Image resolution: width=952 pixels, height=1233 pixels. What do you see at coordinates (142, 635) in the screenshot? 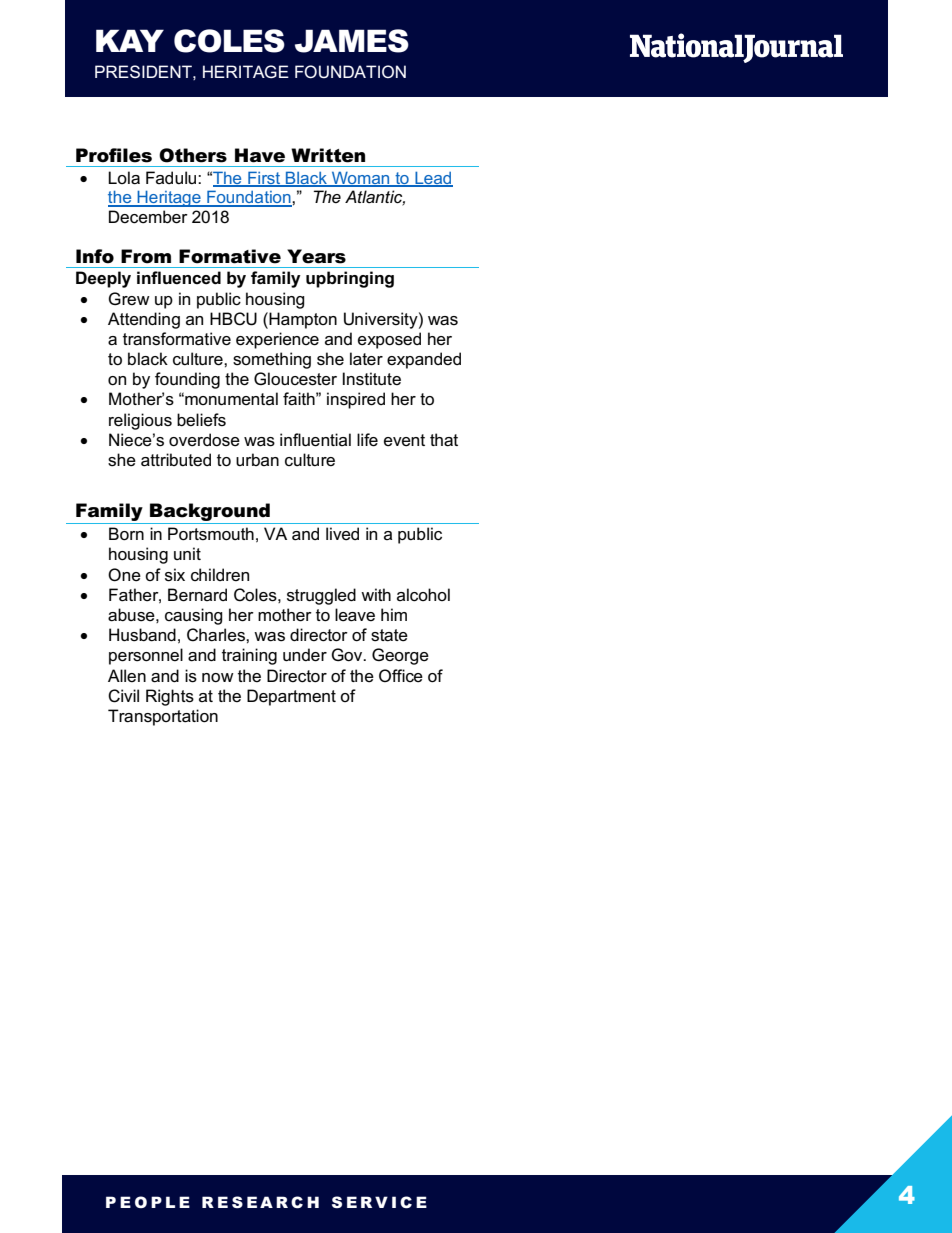
I see `Husband` at bounding box center [142, 635].
